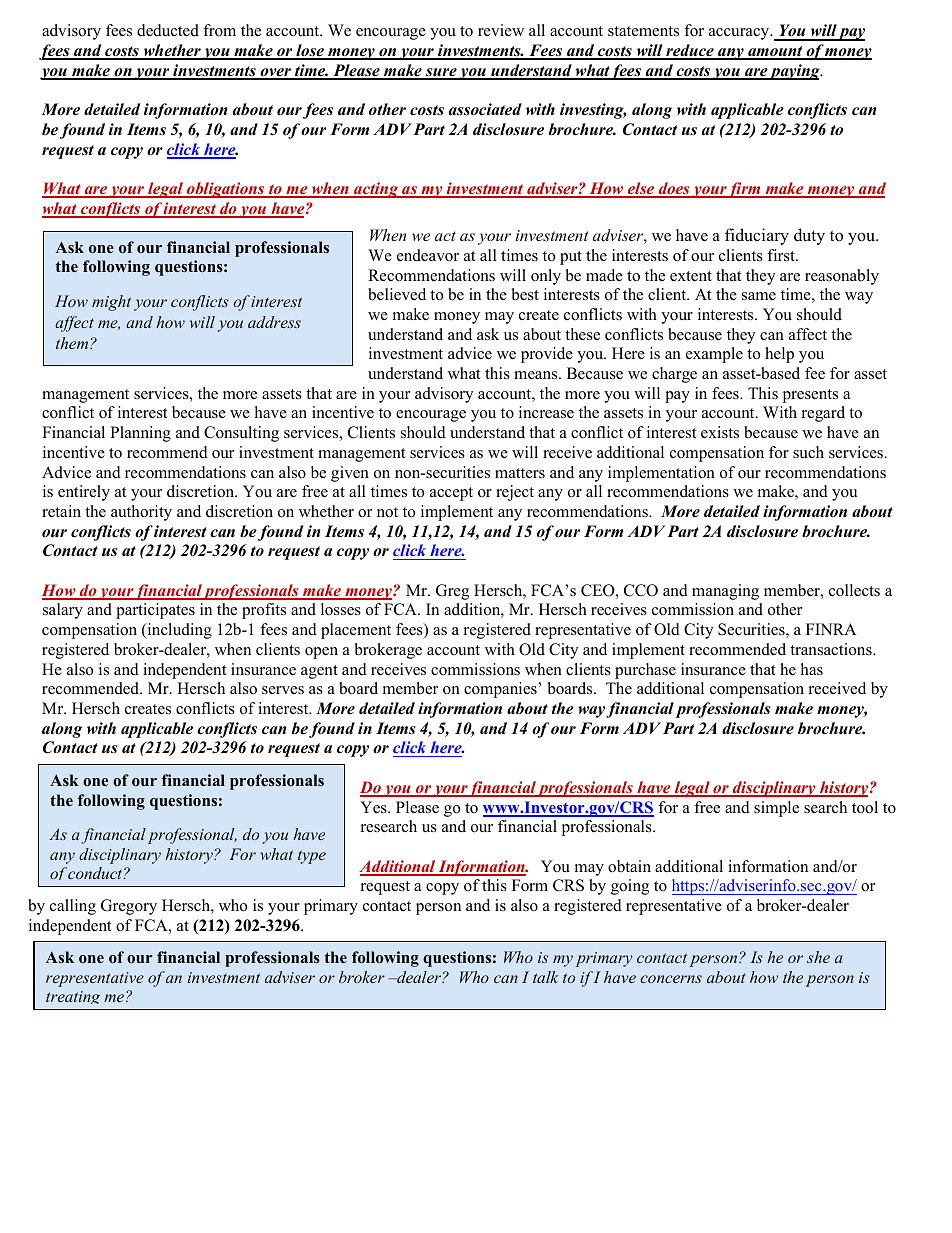 The height and width of the screenshot is (1233, 952). What do you see at coordinates (775, 52) in the screenshot?
I see `amount` at bounding box center [775, 52].
